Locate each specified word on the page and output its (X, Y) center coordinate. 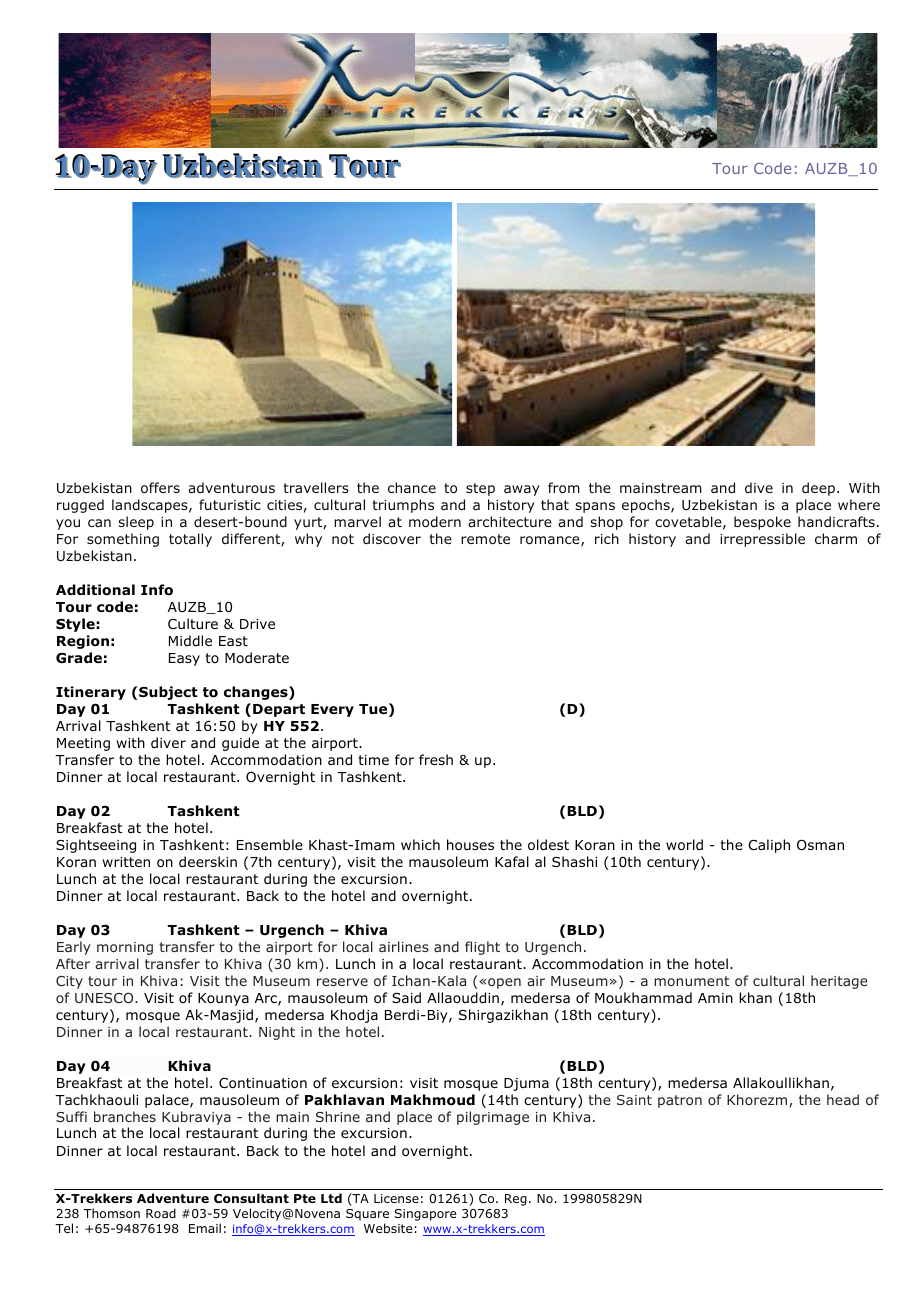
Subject (168, 693)
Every (332, 710)
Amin (715, 998)
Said (406, 997)
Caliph (769, 846)
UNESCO (105, 998)
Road (161, 1213)
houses (470, 845)
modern (435, 521)
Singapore (425, 1215)
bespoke (762, 523)
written (126, 862)
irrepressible (762, 540)
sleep (136, 523)
